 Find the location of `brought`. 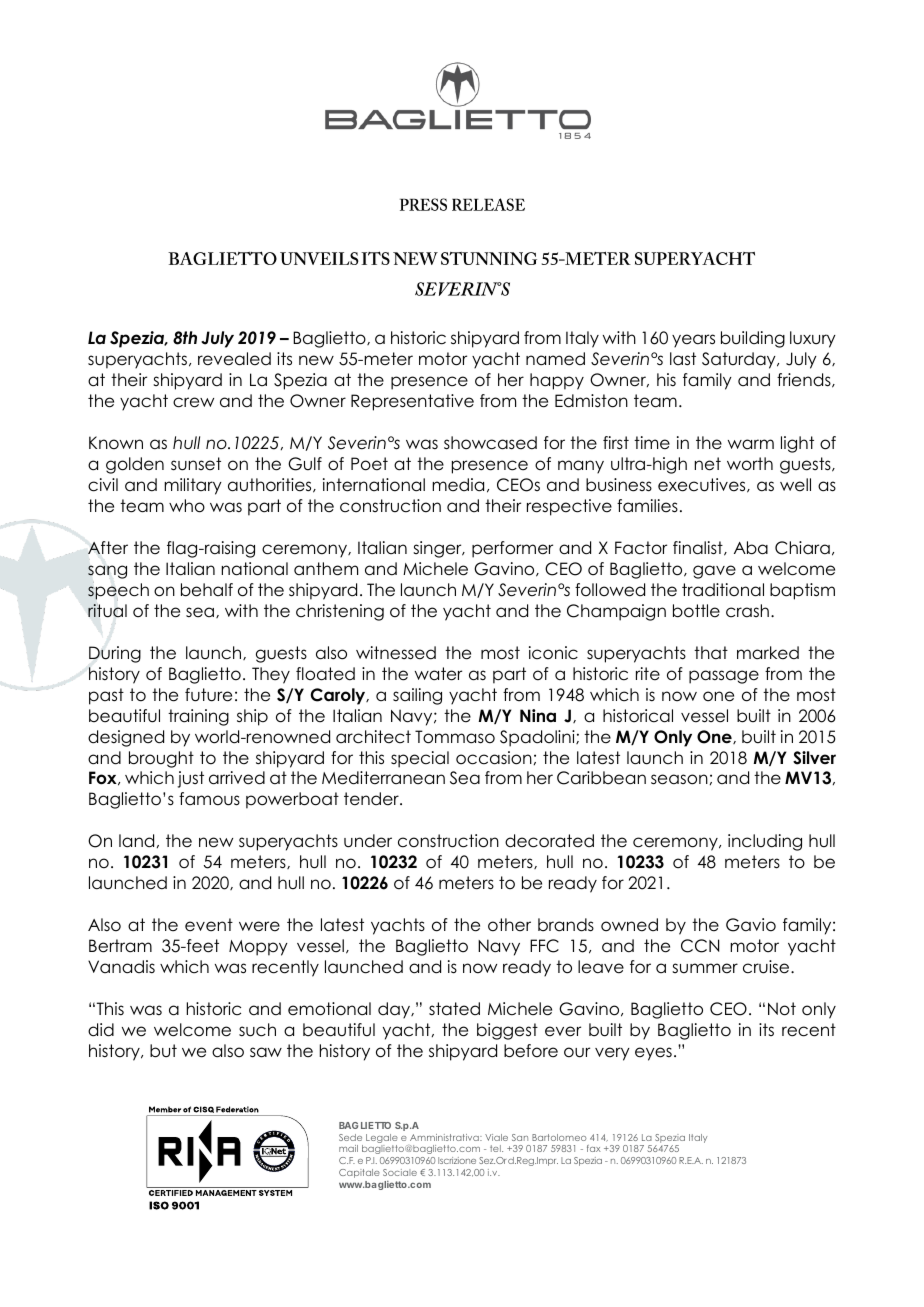

brought is located at coordinates (161, 759).
